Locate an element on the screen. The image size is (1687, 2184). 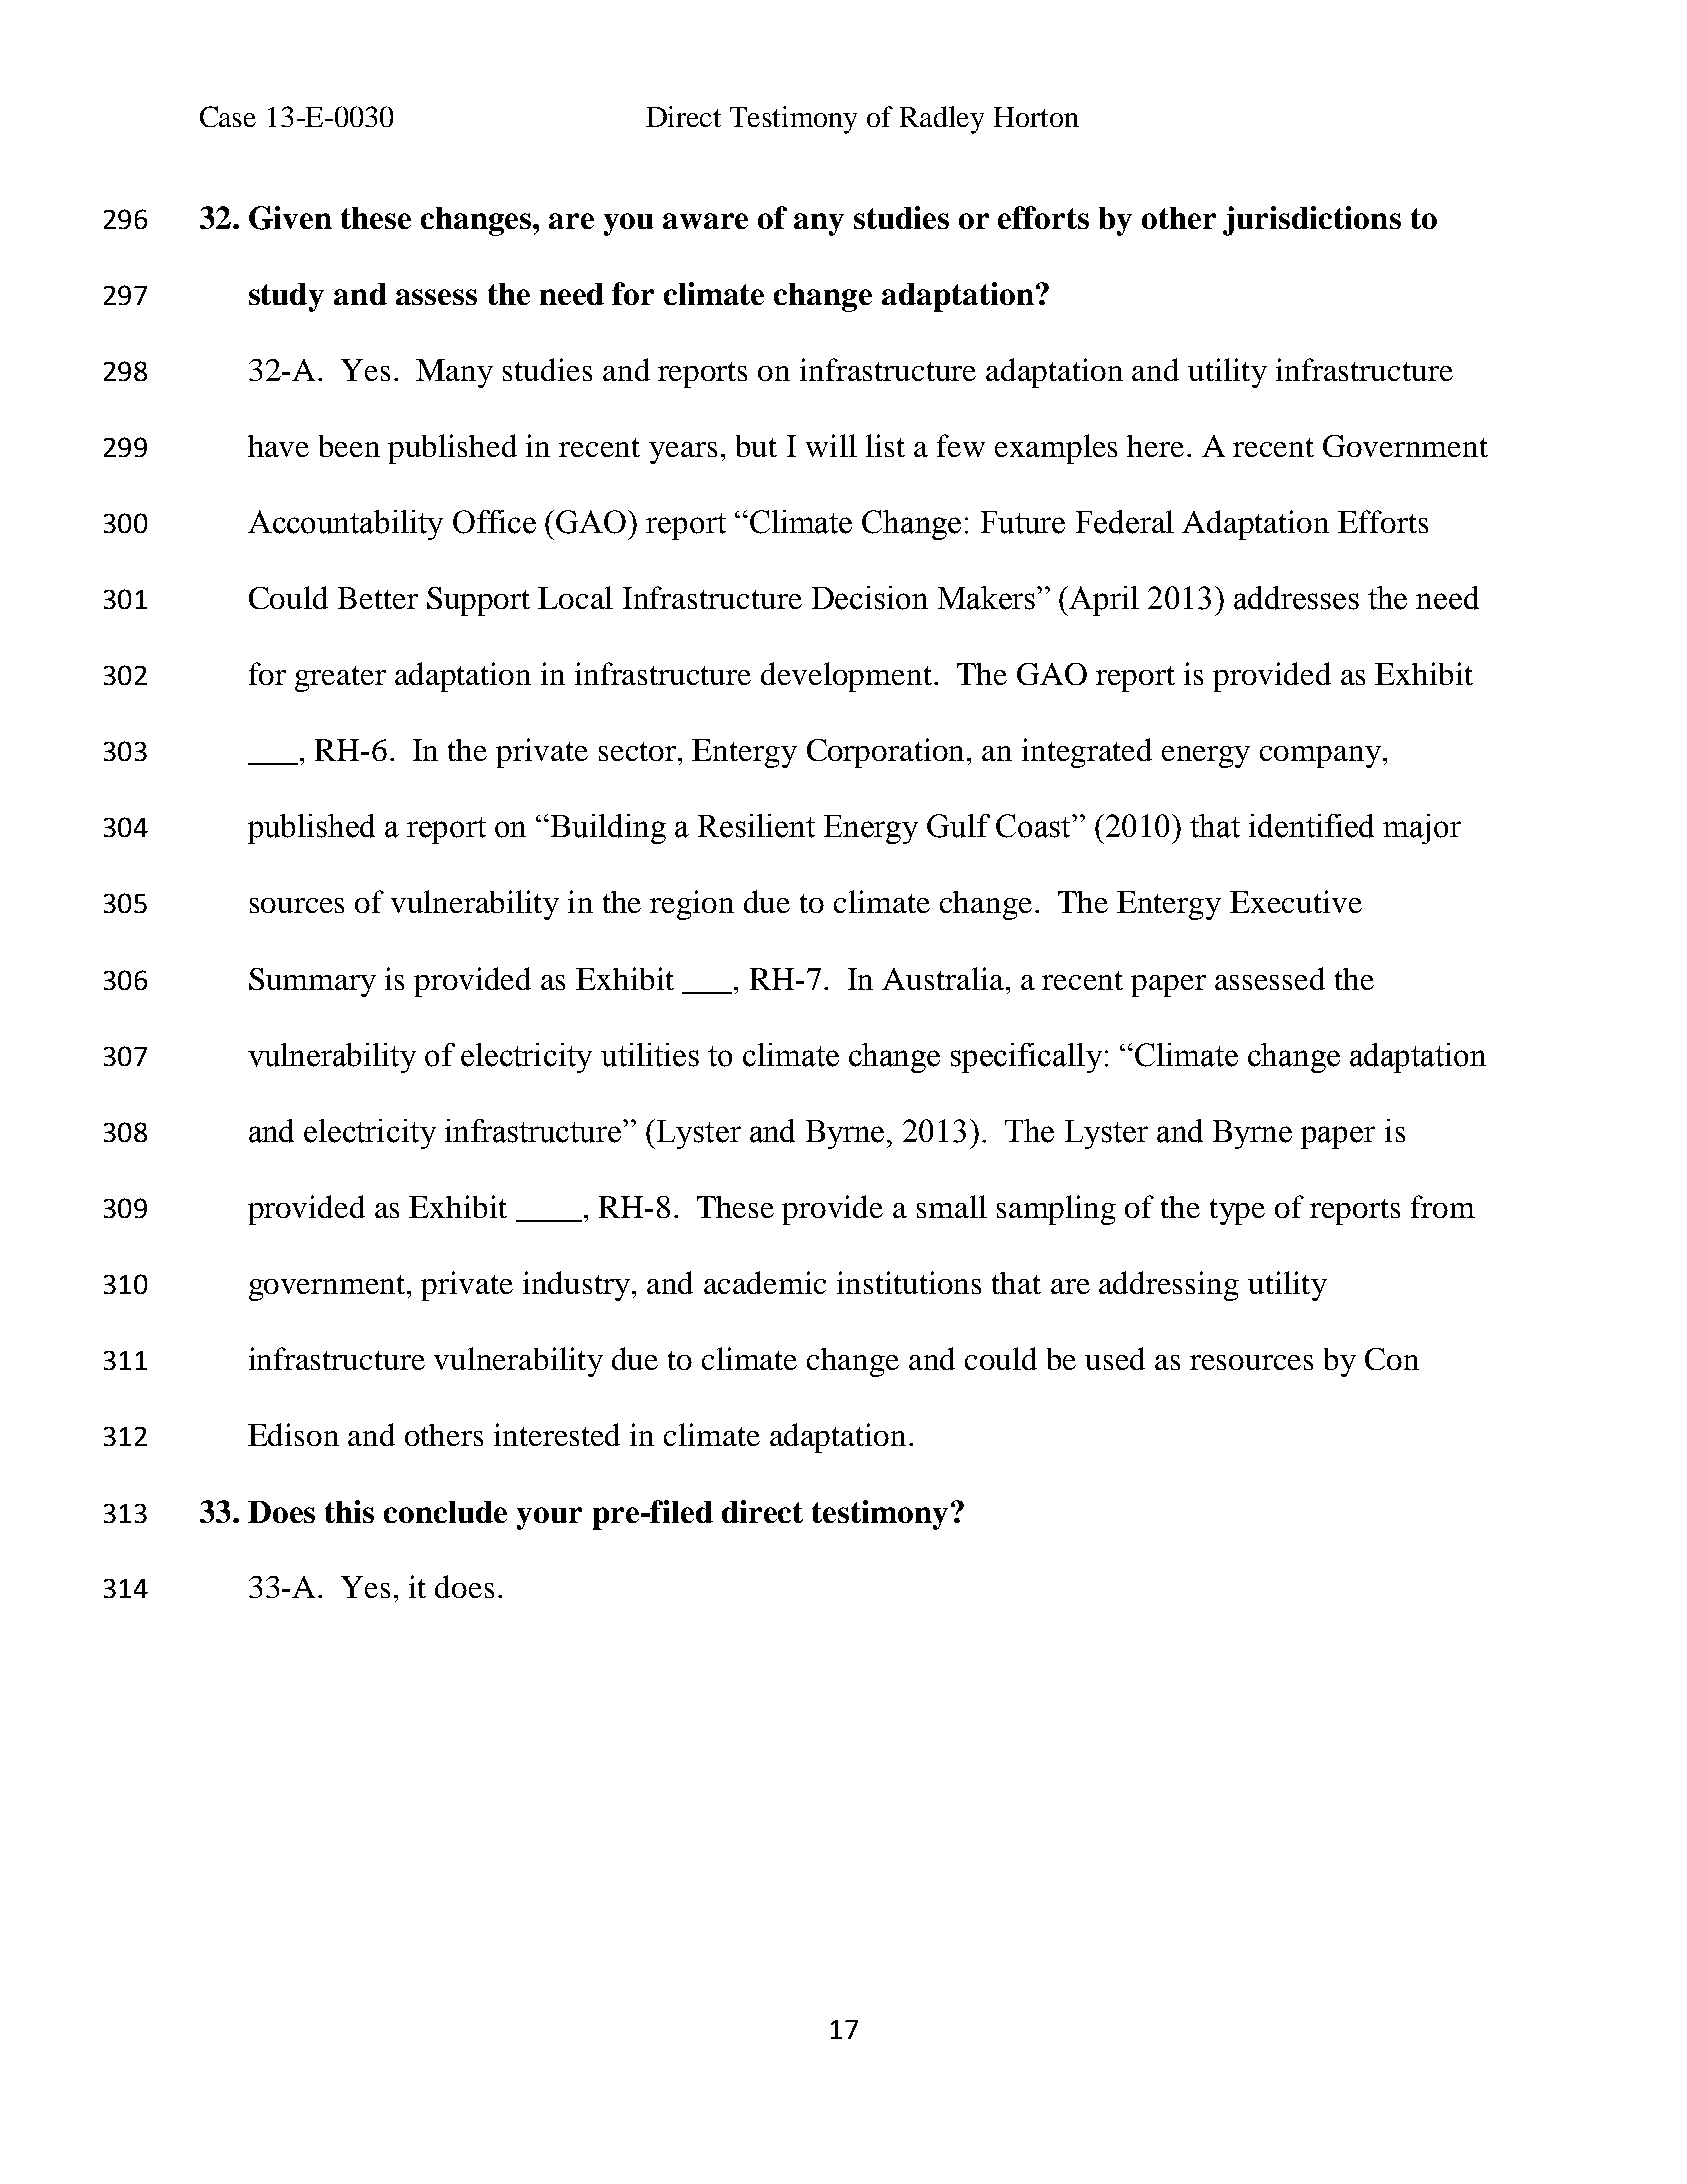
Better is located at coordinates (378, 598).
